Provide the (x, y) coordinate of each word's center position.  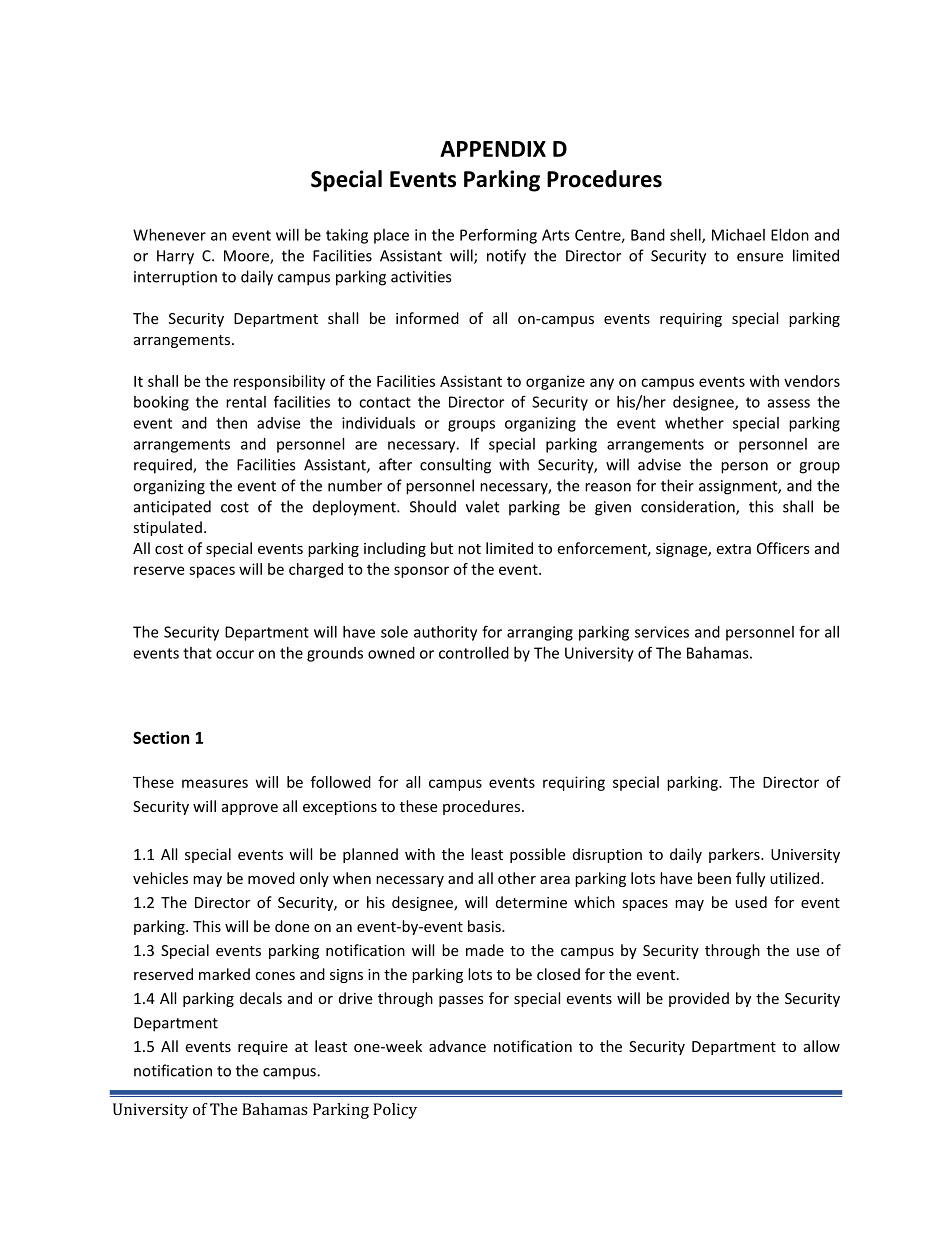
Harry (175, 257)
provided (699, 999)
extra (733, 549)
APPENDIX (493, 149)
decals (261, 998)
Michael (738, 235)
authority (445, 633)
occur (235, 654)
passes (461, 1001)
